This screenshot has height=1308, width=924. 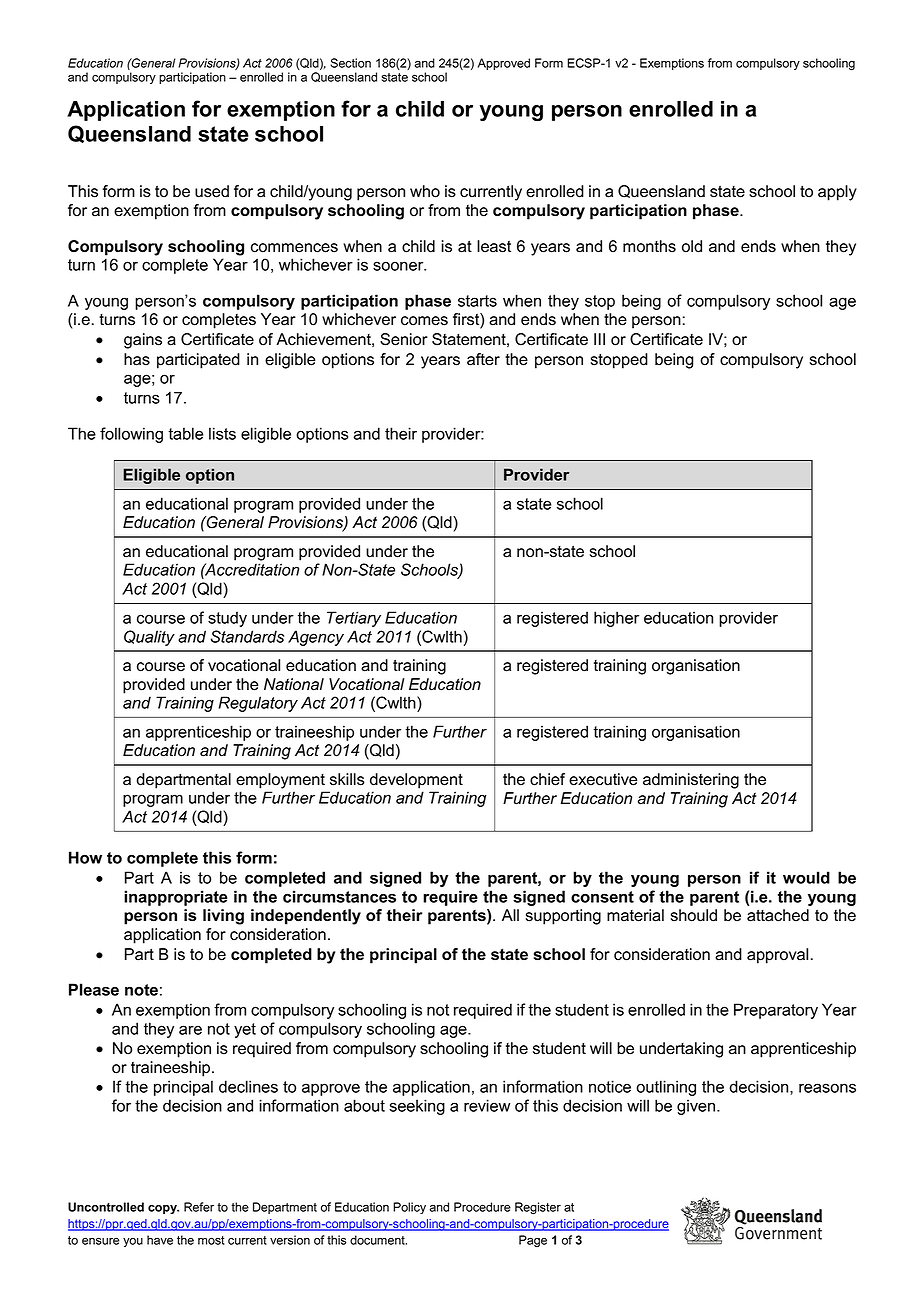 I want to click on apply, so click(x=837, y=193).
